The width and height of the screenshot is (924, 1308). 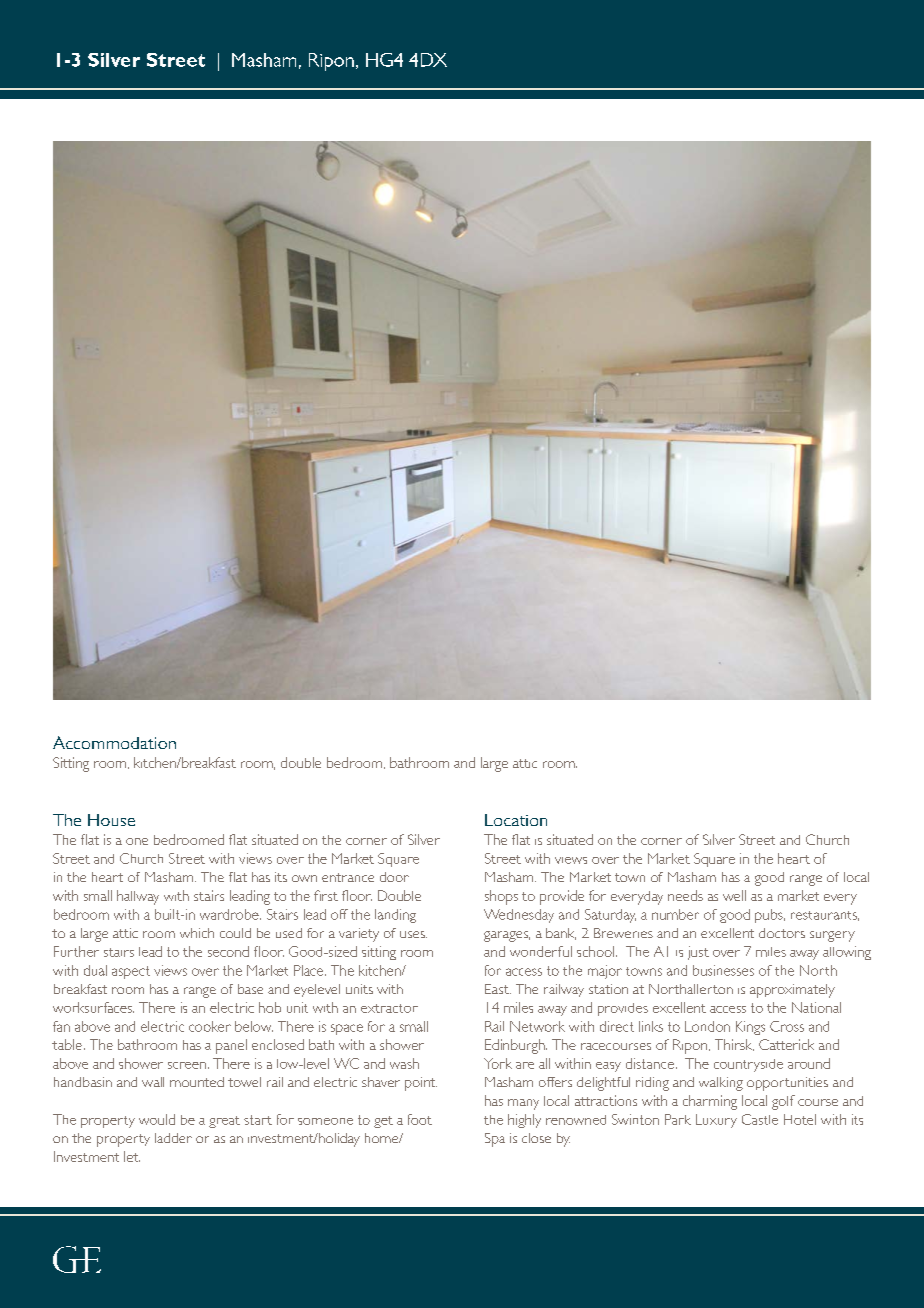 What do you see at coordinates (716, 1121) in the screenshot?
I see `Luxury` at bounding box center [716, 1121].
